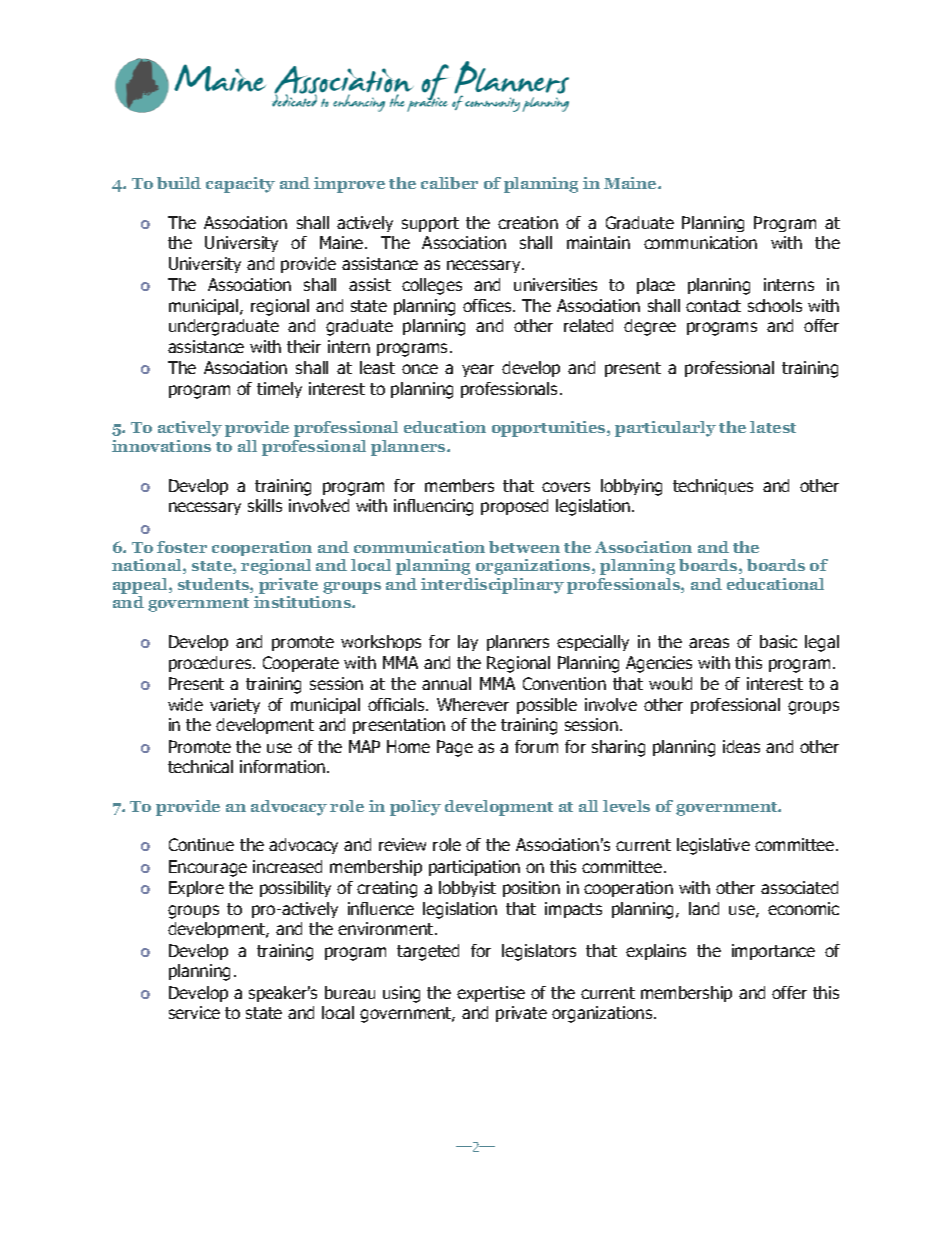 The width and height of the screenshot is (952, 1233). Describe the element at coordinates (598, 242) in the screenshot. I see `maintain` at that location.
